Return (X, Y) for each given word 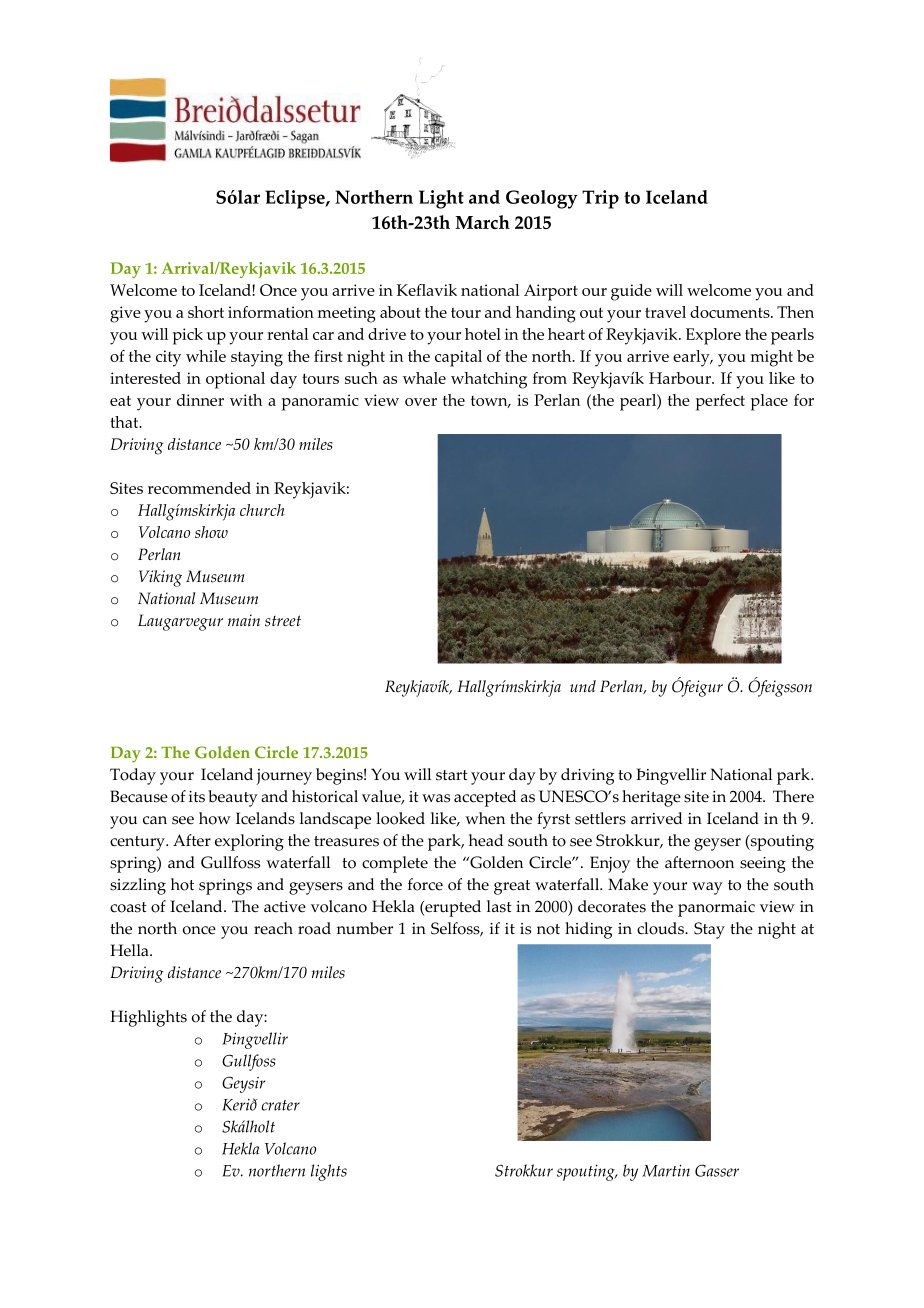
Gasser (717, 1170)
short (206, 312)
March (482, 222)
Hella (130, 950)
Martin (666, 1171)
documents (731, 312)
